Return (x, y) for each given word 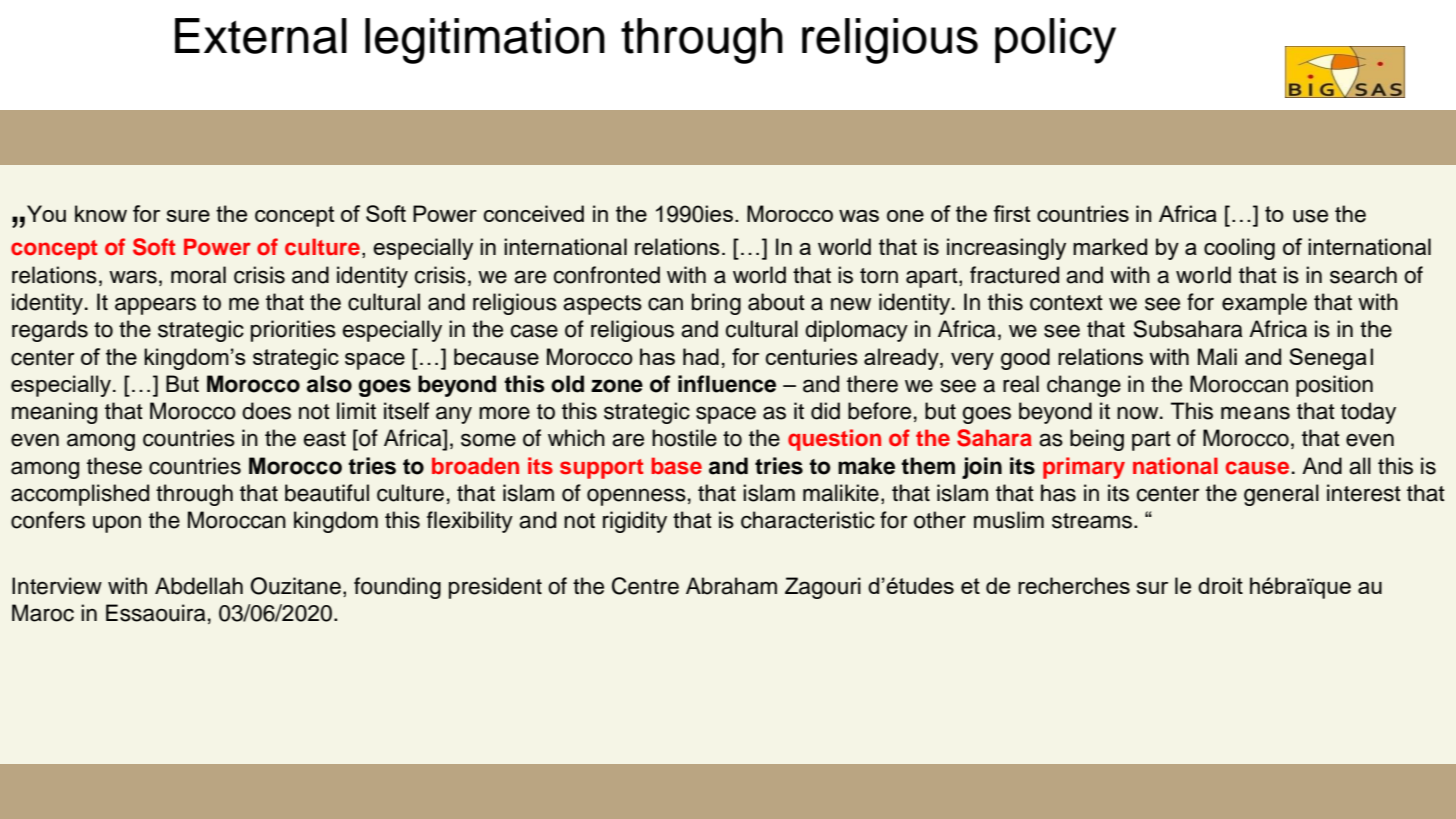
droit (1220, 585)
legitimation (485, 41)
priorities (293, 331)
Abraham (731, 586)
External (261, 36)
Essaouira (156, 613)
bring (716, 304)
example (1264, 304)
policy (1055, 41)
